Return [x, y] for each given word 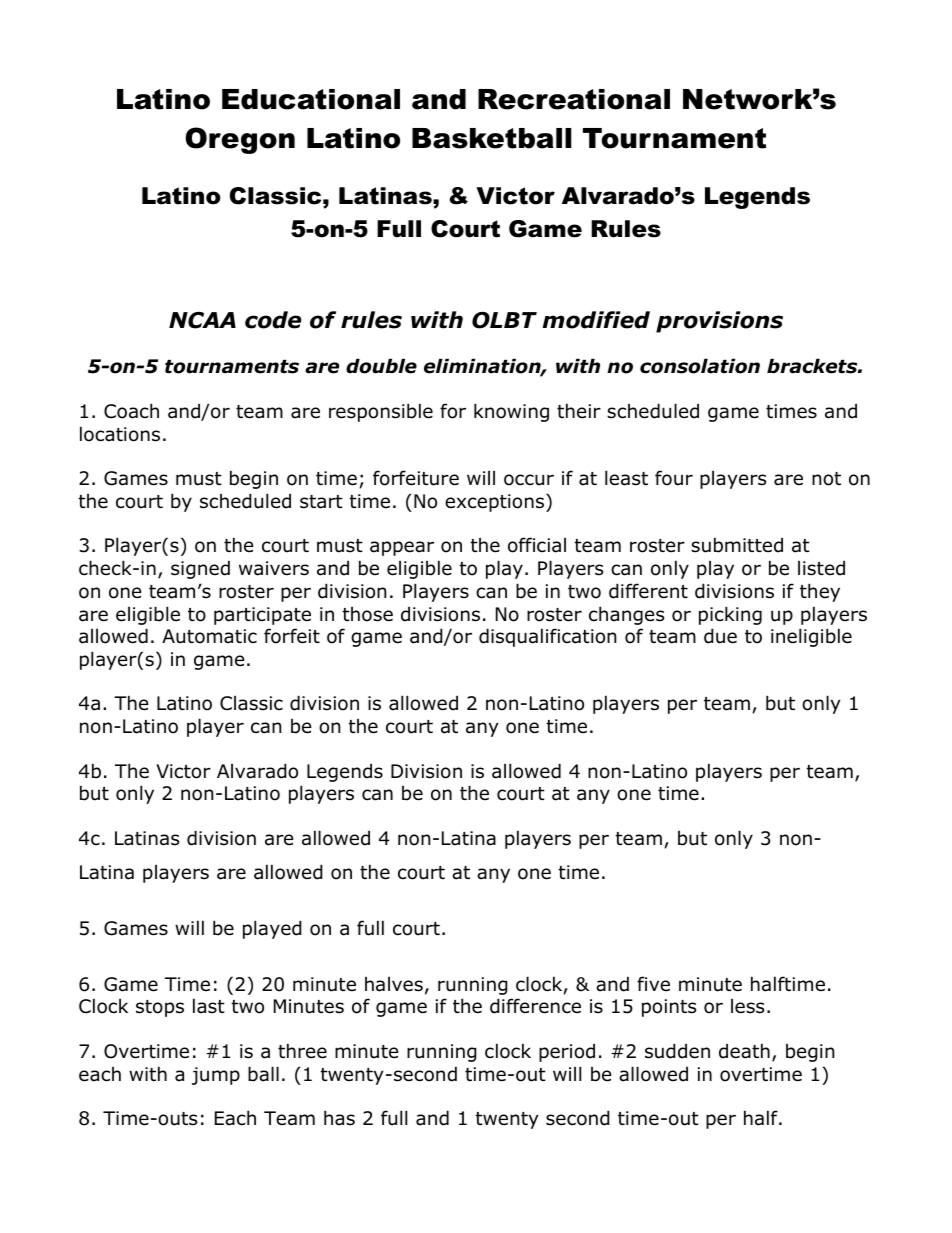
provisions [719, 322]
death [744, 1051]
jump [216, 1076]
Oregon [240, 140]
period [567, 1052]
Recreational [574, 99]
